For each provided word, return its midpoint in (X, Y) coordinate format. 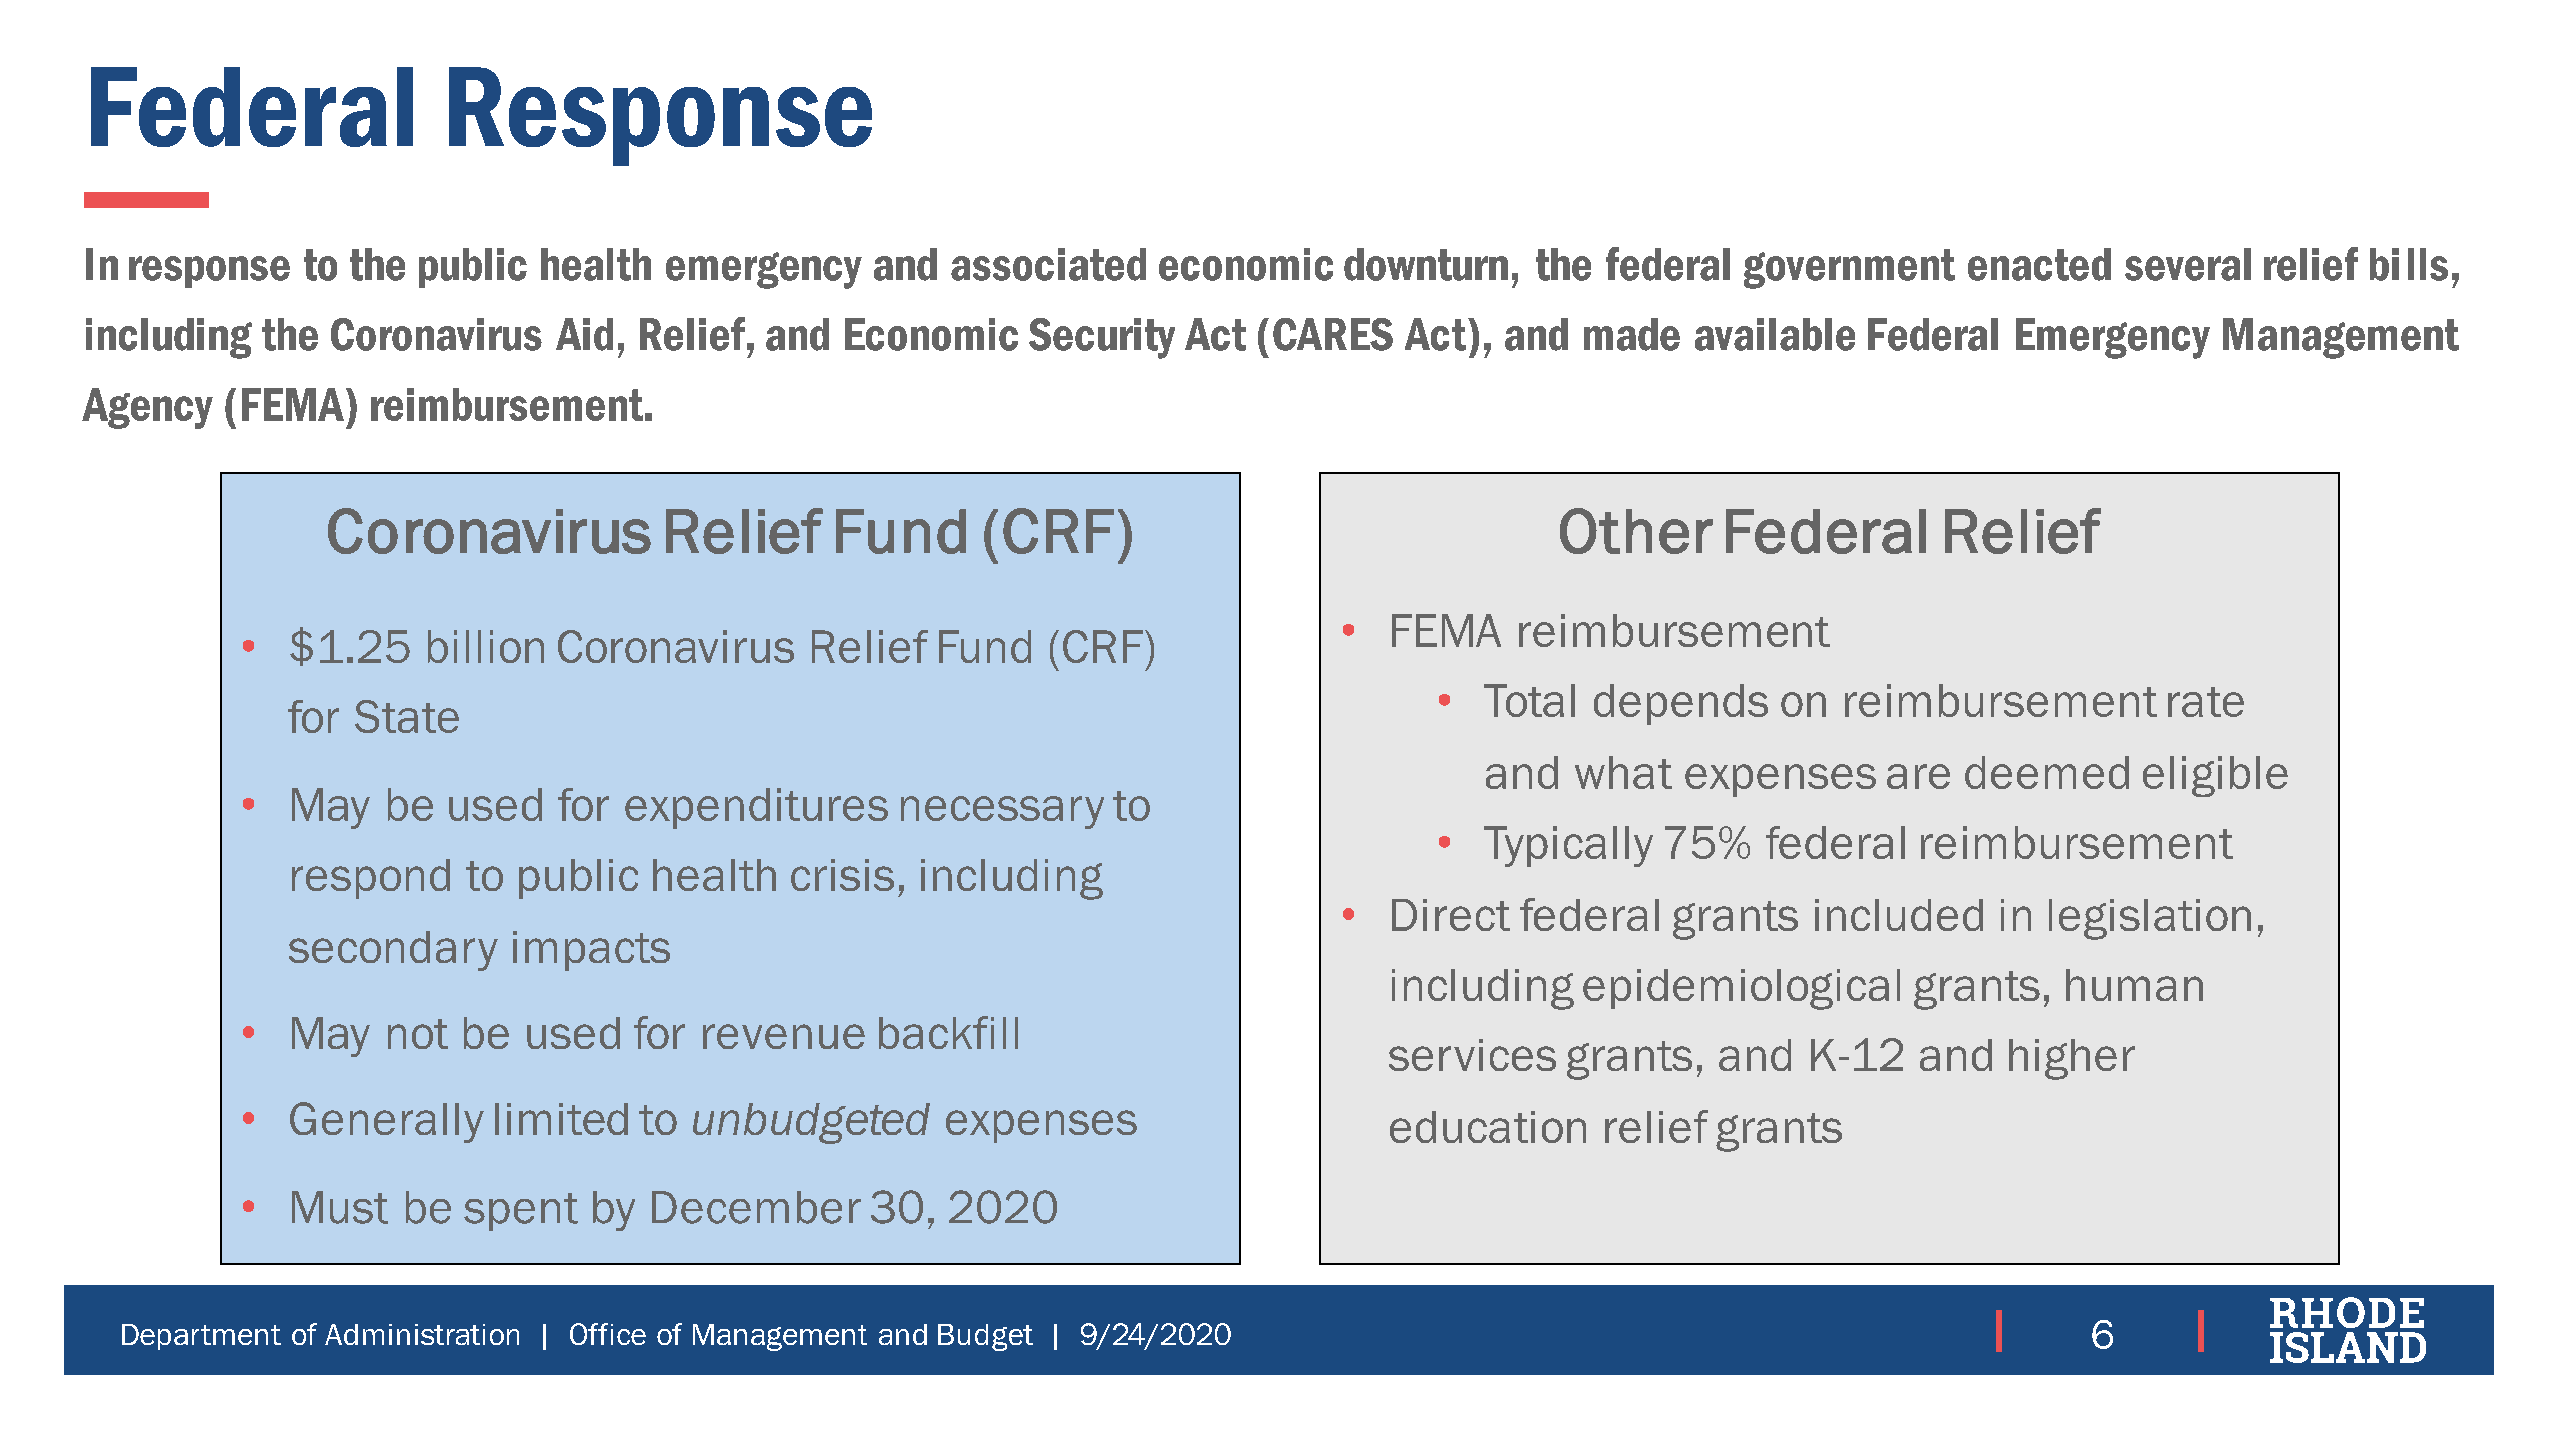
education (1488, 1127)
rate (2206, 702)
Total (1529, 700)
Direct (1451, 915)
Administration (422, 1334)
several (2188, 264)
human (2134, 985)
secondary (393, 951)
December (756, 1207)
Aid (584, 334)
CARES (1333, 334)
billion (486, 646)
